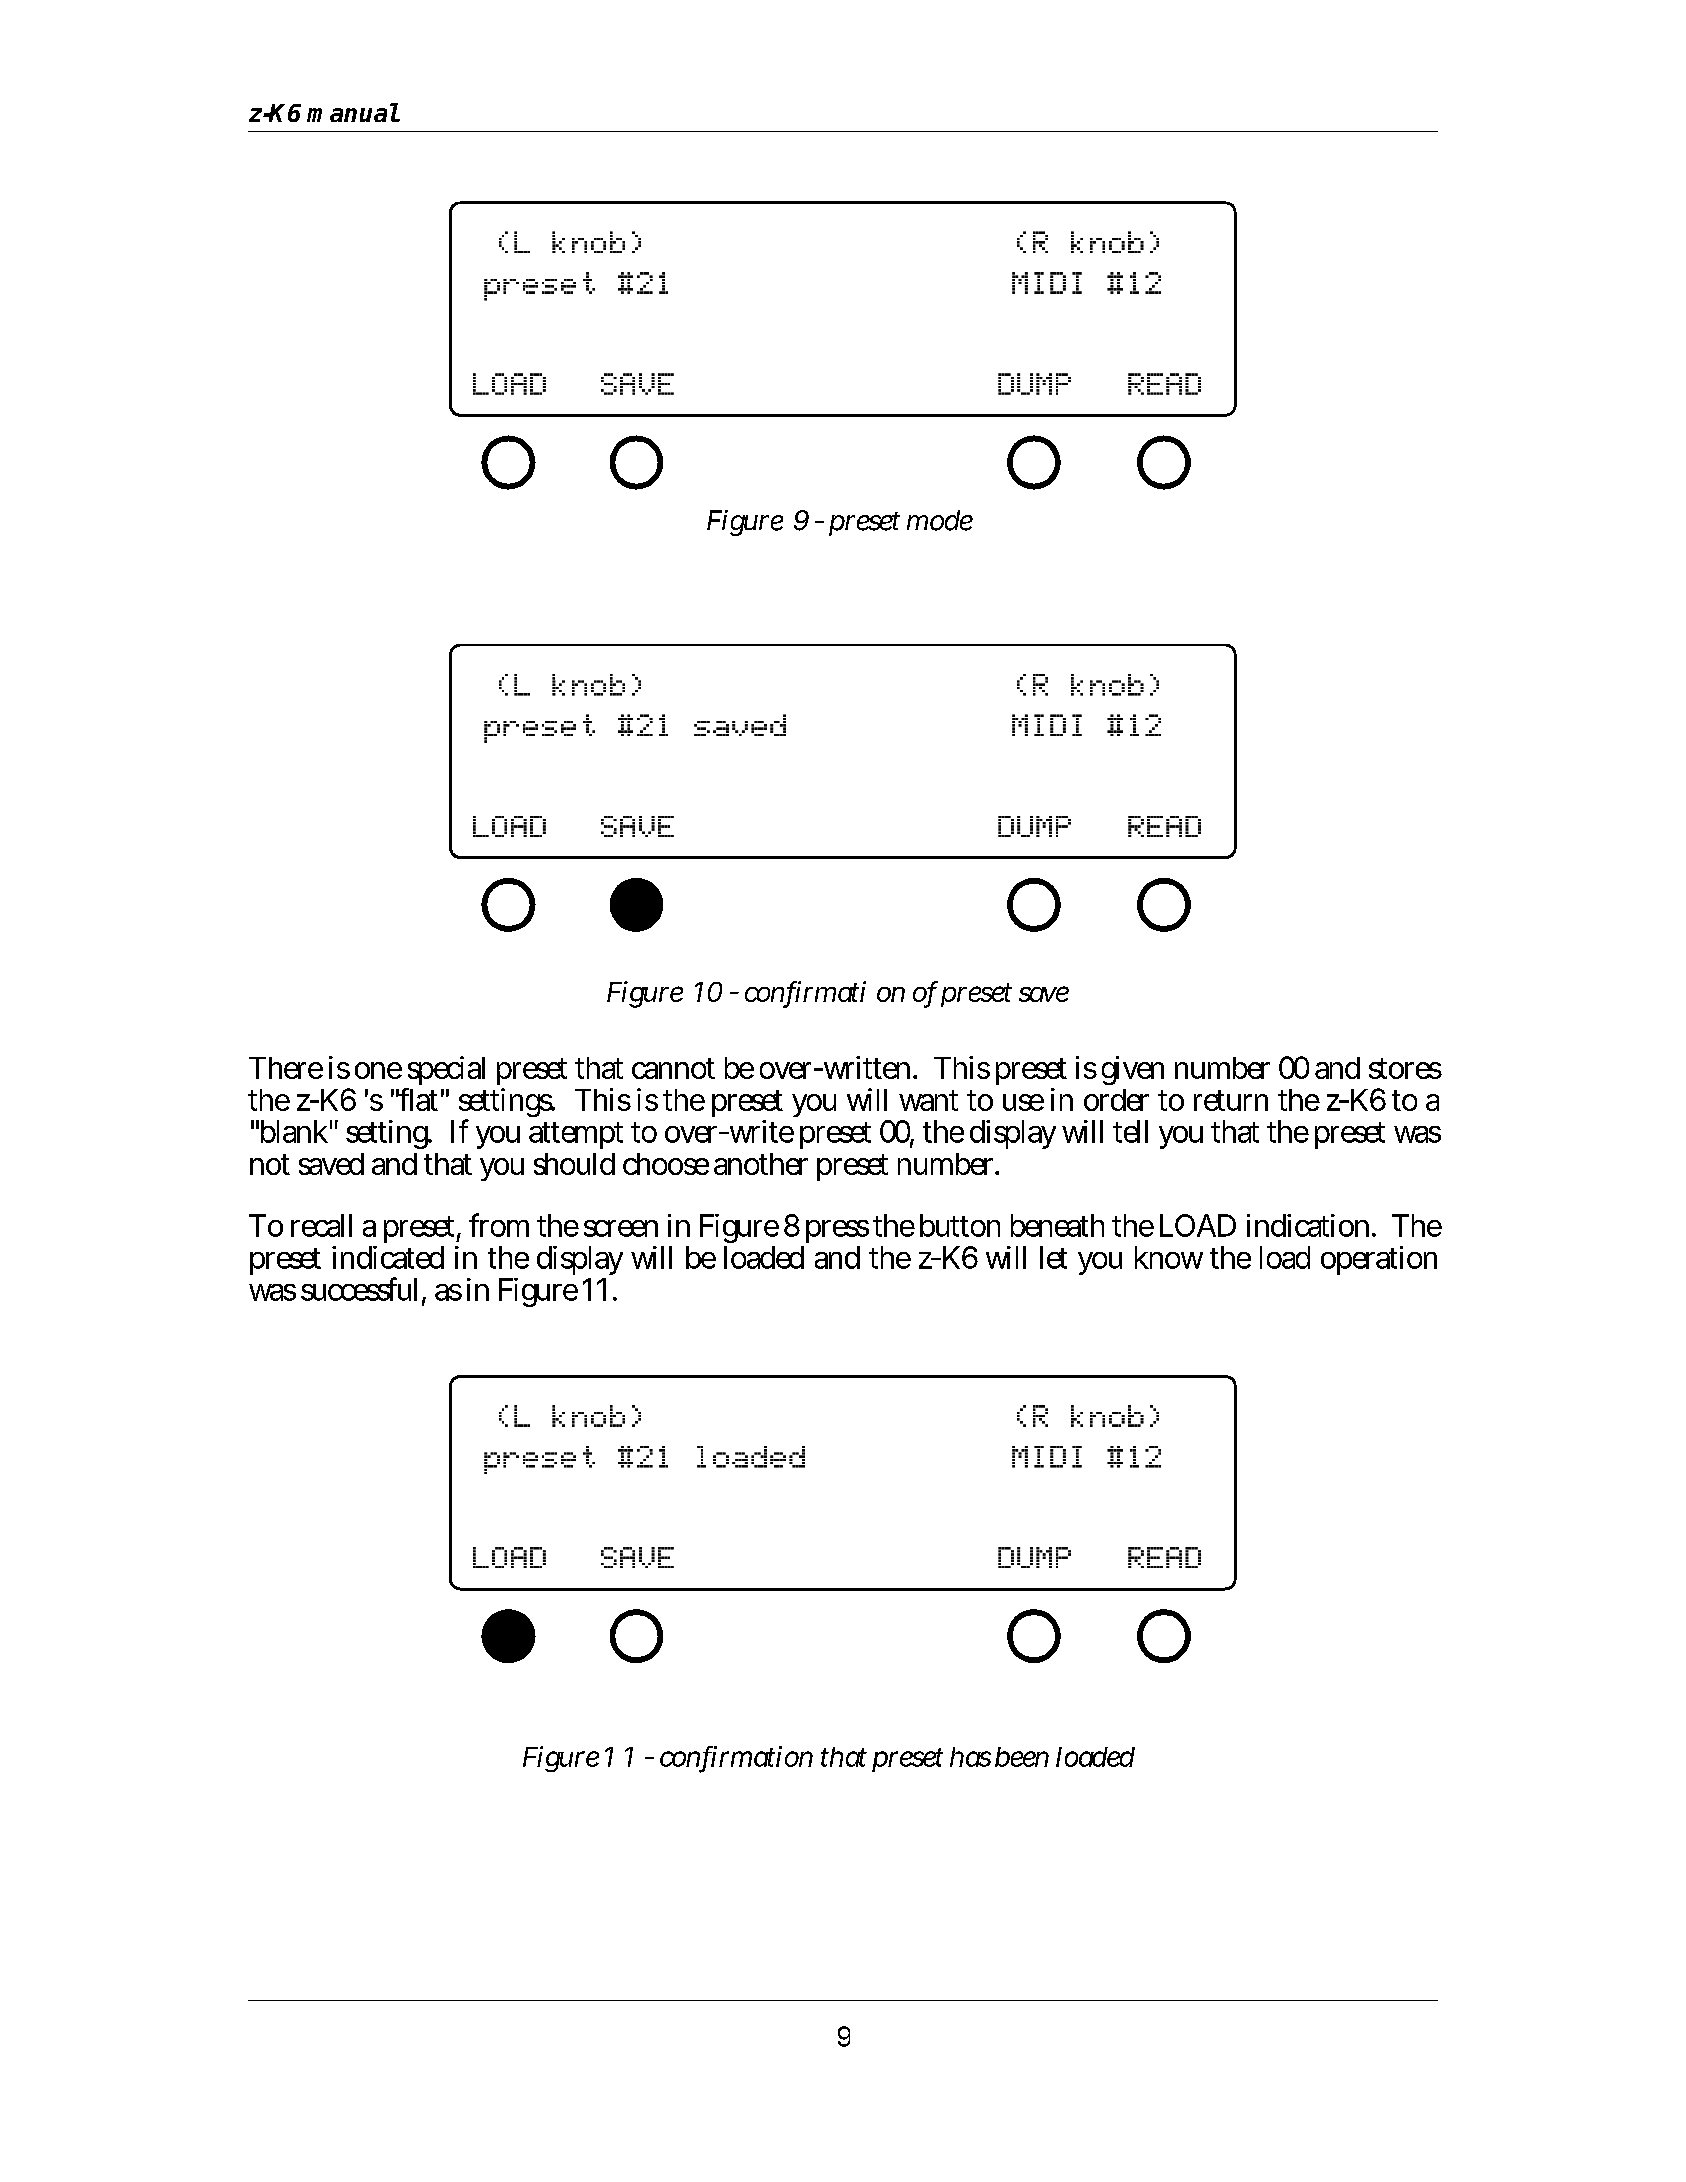  What do you see at coordinates (1231, 1100) in the image?
I see `return` at bounding box center [1231, 1100].
